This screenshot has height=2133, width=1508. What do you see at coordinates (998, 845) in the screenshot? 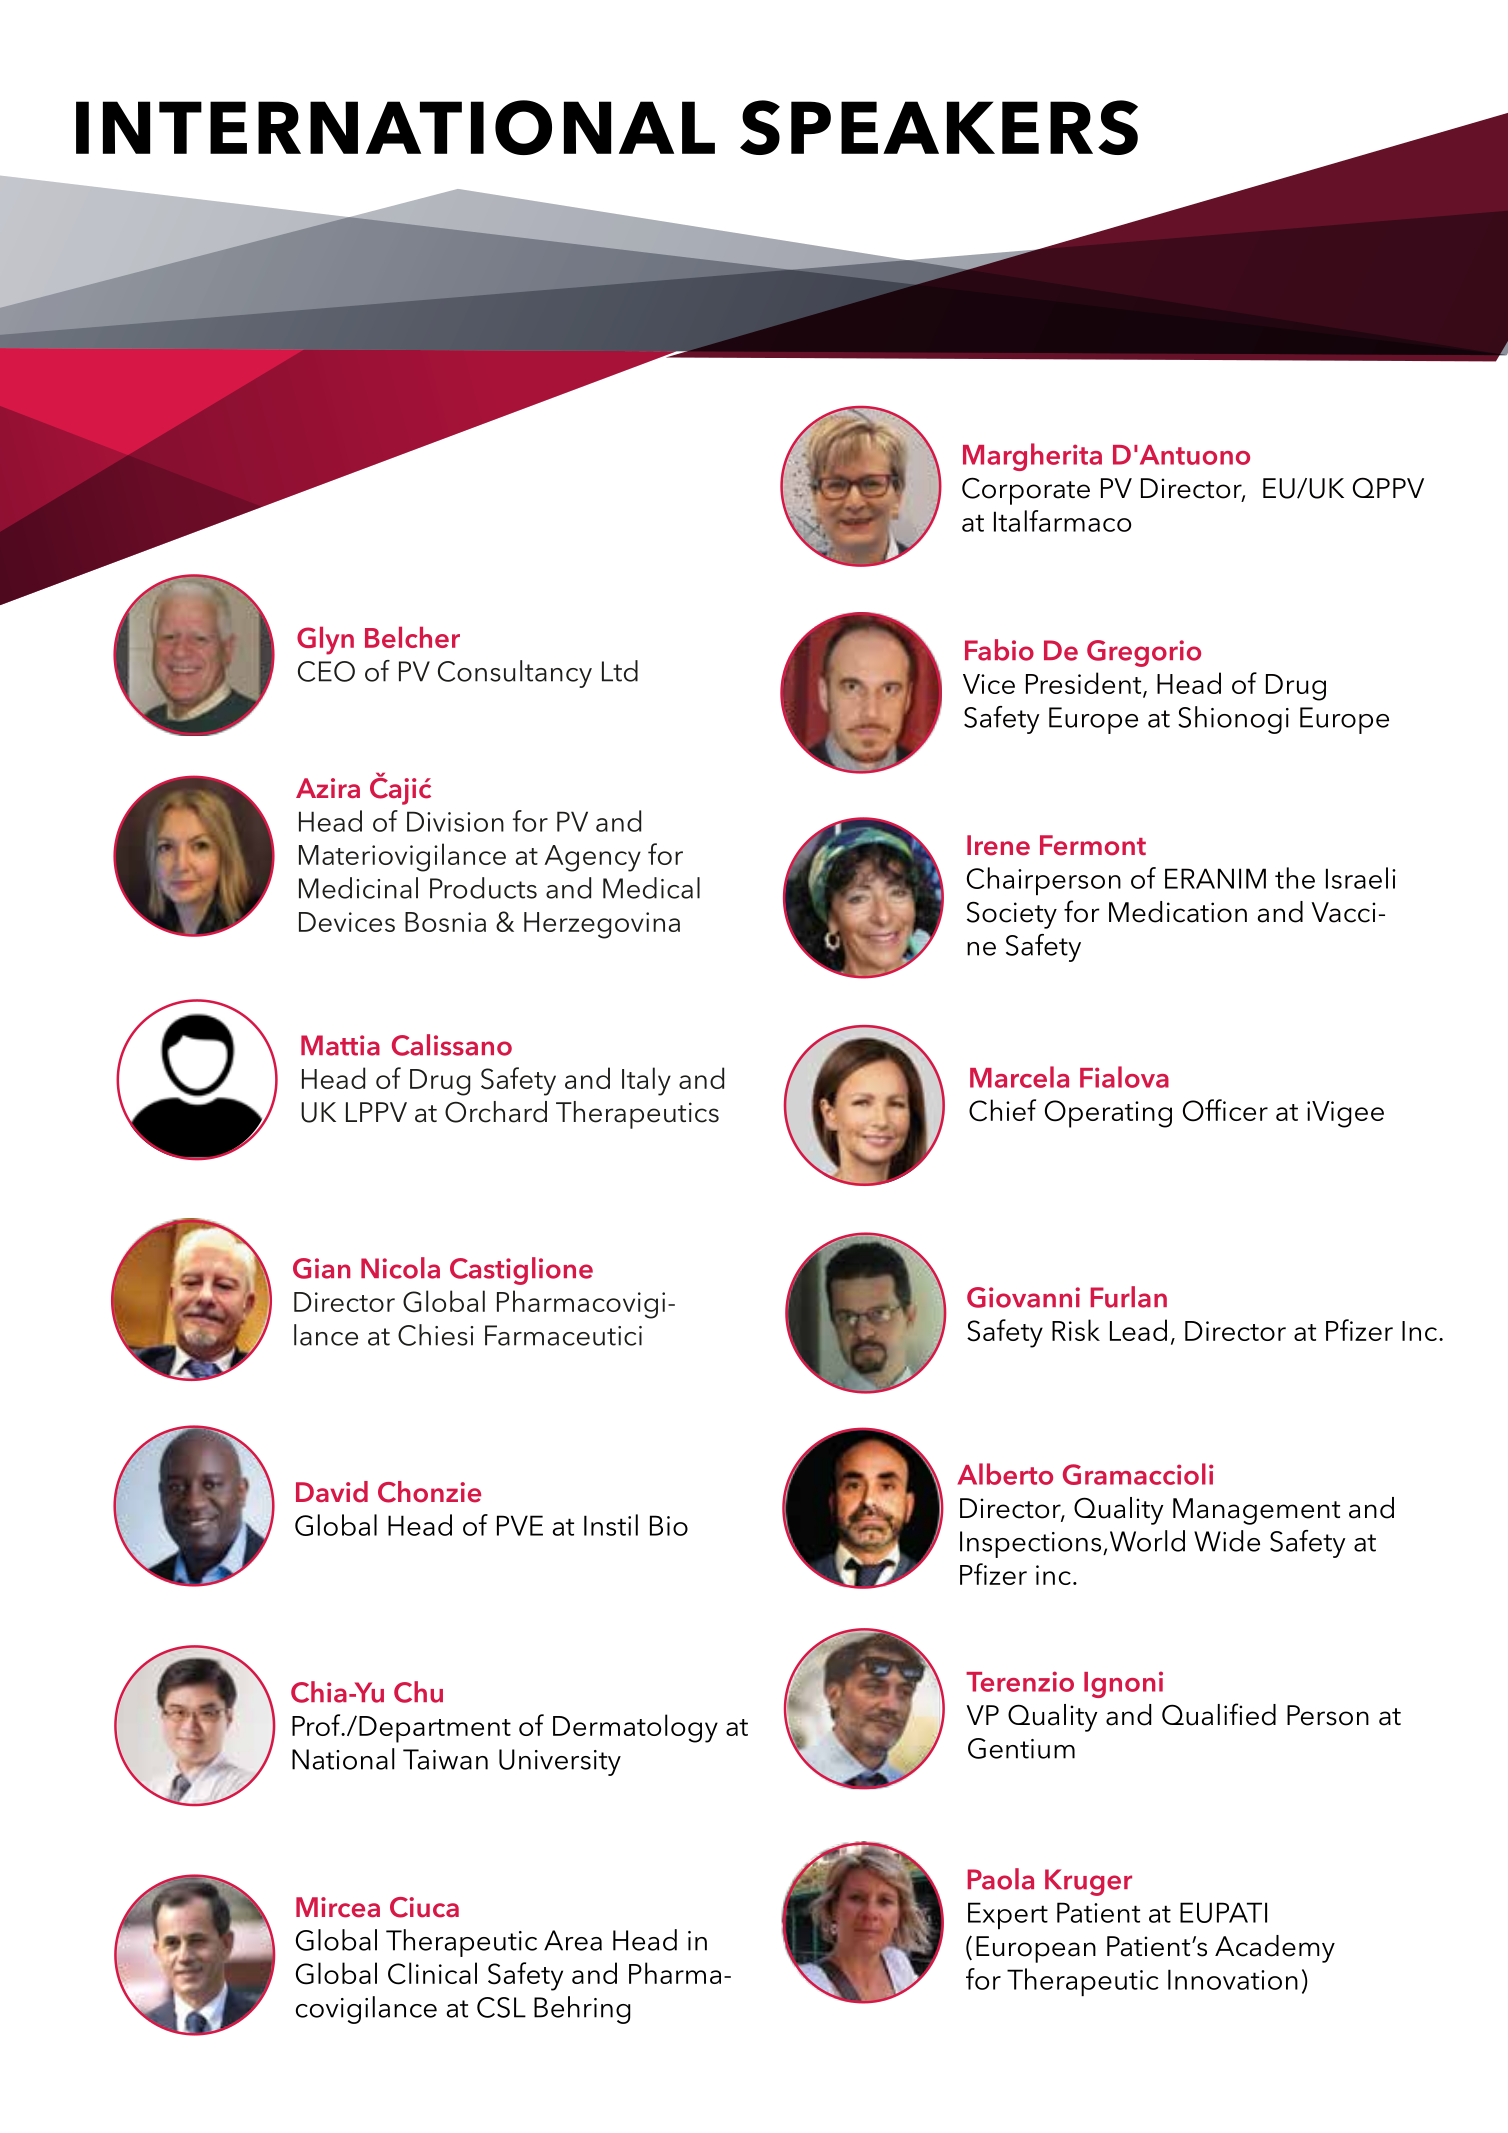
I see `Irene` at bounding box center [998, 845].
